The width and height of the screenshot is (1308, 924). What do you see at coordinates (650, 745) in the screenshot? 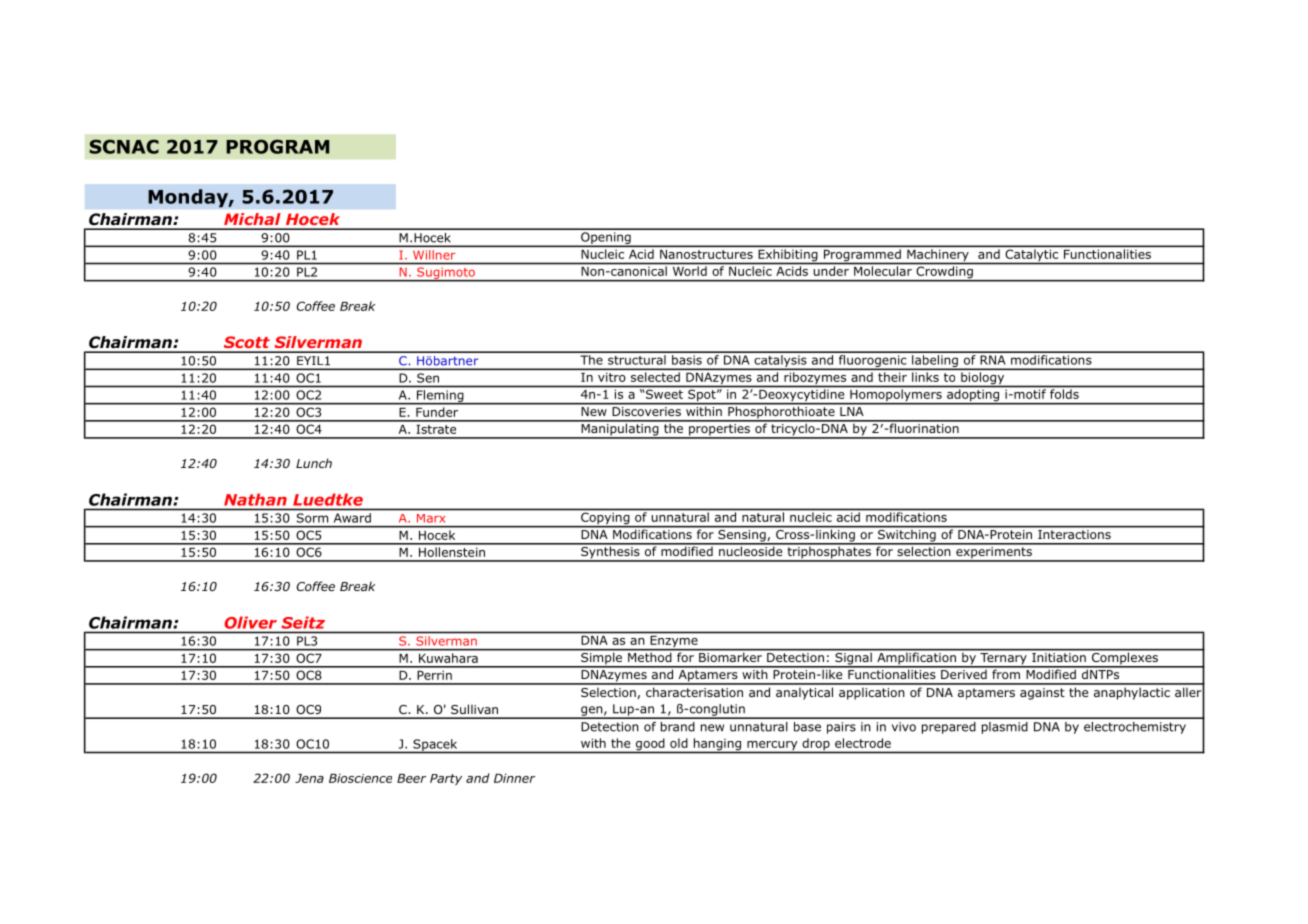
I see `good` at bounding box center [650, 745].
